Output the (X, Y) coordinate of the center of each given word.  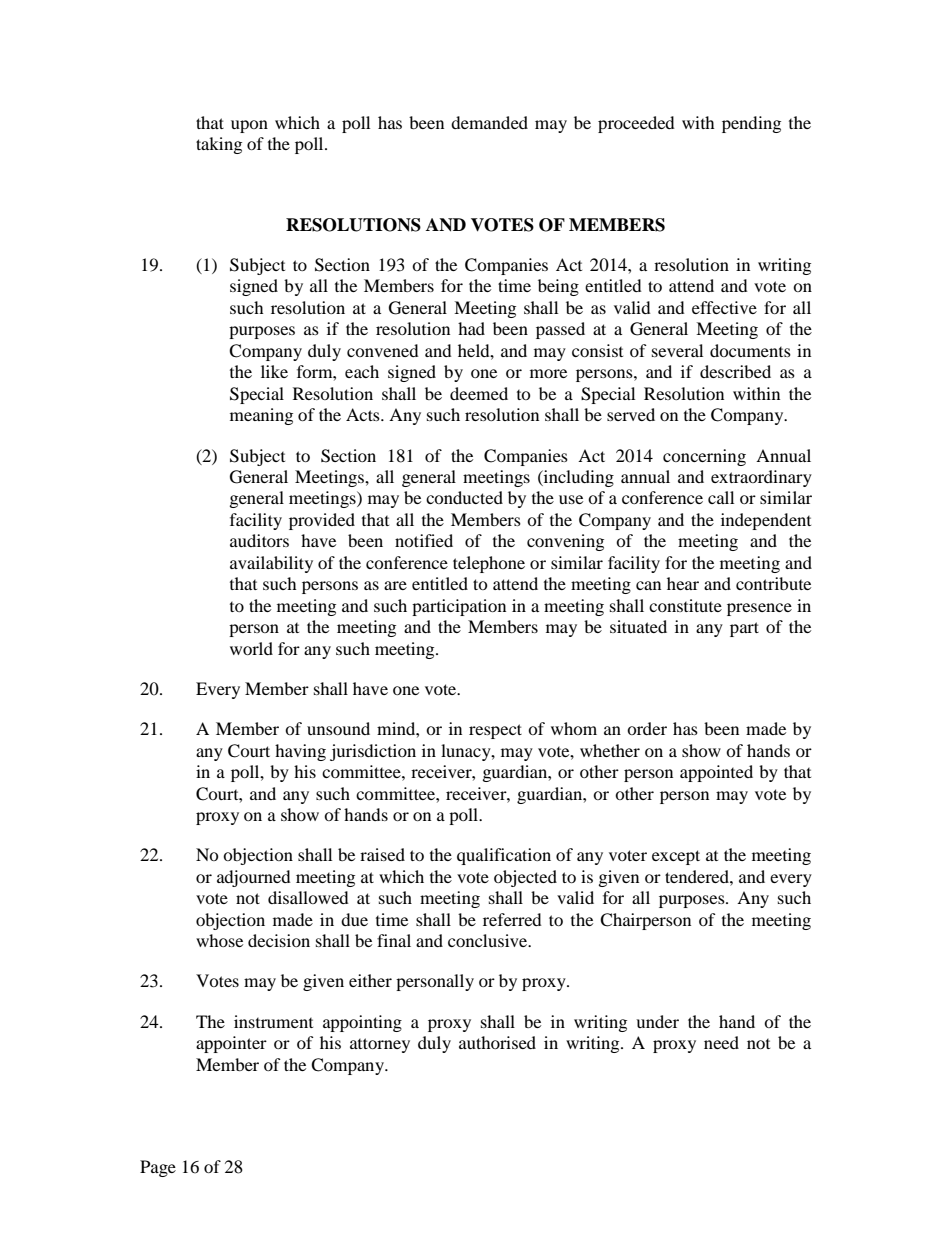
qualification (504, 856)
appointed (716, 773)
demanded (489, 122)
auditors (259, 540)
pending (751, 124)
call (721, 497)
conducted (464, 497)
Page (158, 1168)
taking (219, 145)
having (300, 752)
